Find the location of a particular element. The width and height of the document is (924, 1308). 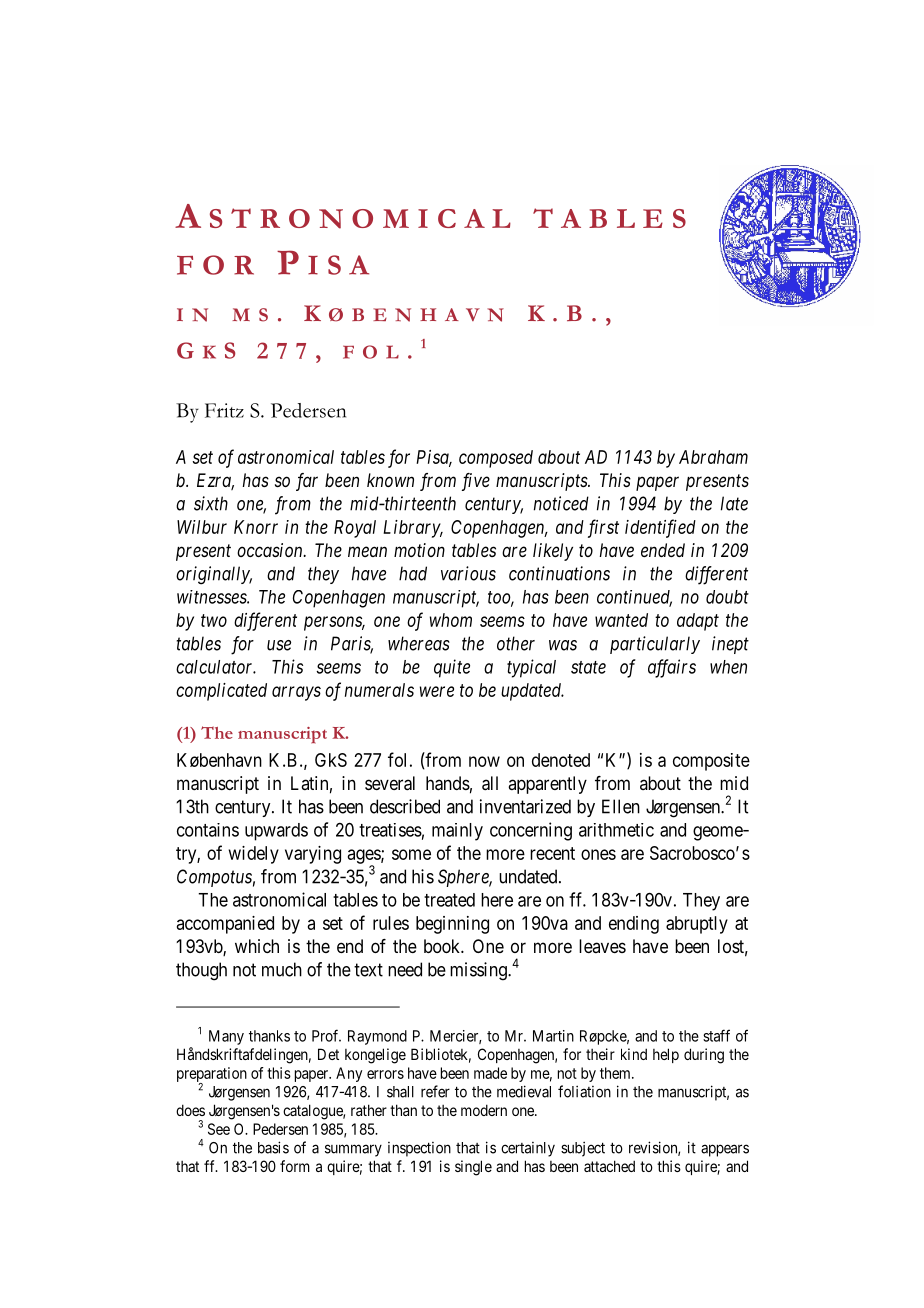

hands is located at coordinates (448, 783).
